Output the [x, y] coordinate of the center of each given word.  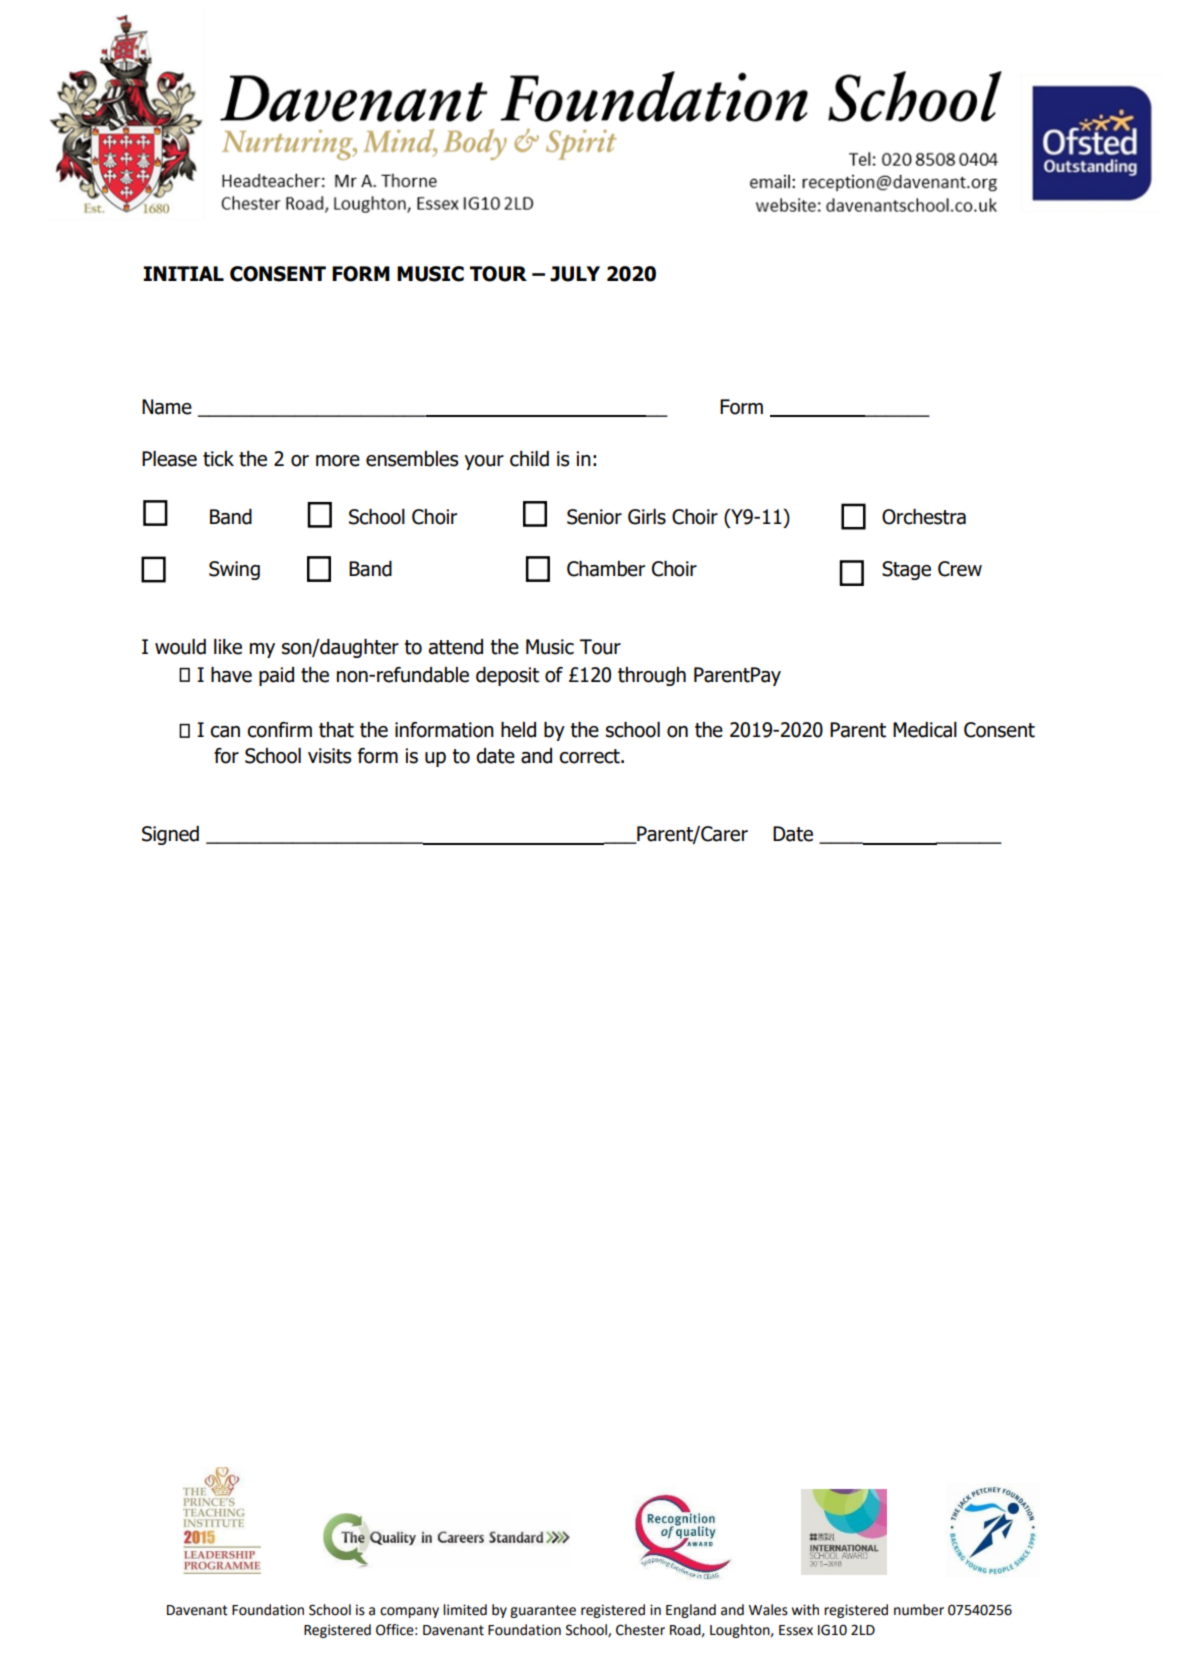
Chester [640, 1630]
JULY [575, 274]
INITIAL [183, 273]
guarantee [543, 1611]
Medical [925, 730]
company [409, 1612]
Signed [170, 835]
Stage [906, 570]
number [919, 1610]
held [518, 730]
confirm [279, 730]
